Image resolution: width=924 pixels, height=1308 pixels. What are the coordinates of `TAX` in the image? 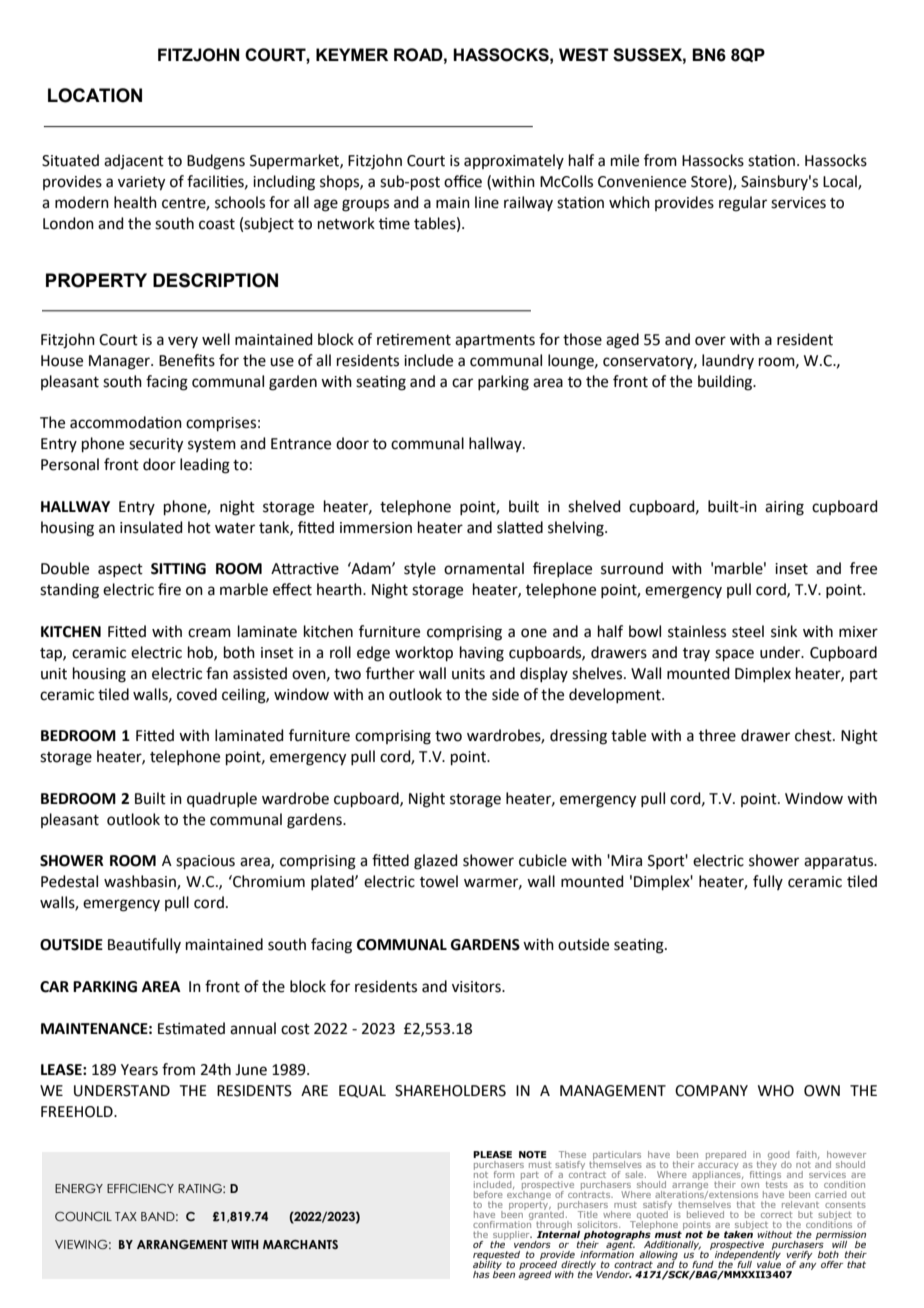 It's located at (126, 1216).
